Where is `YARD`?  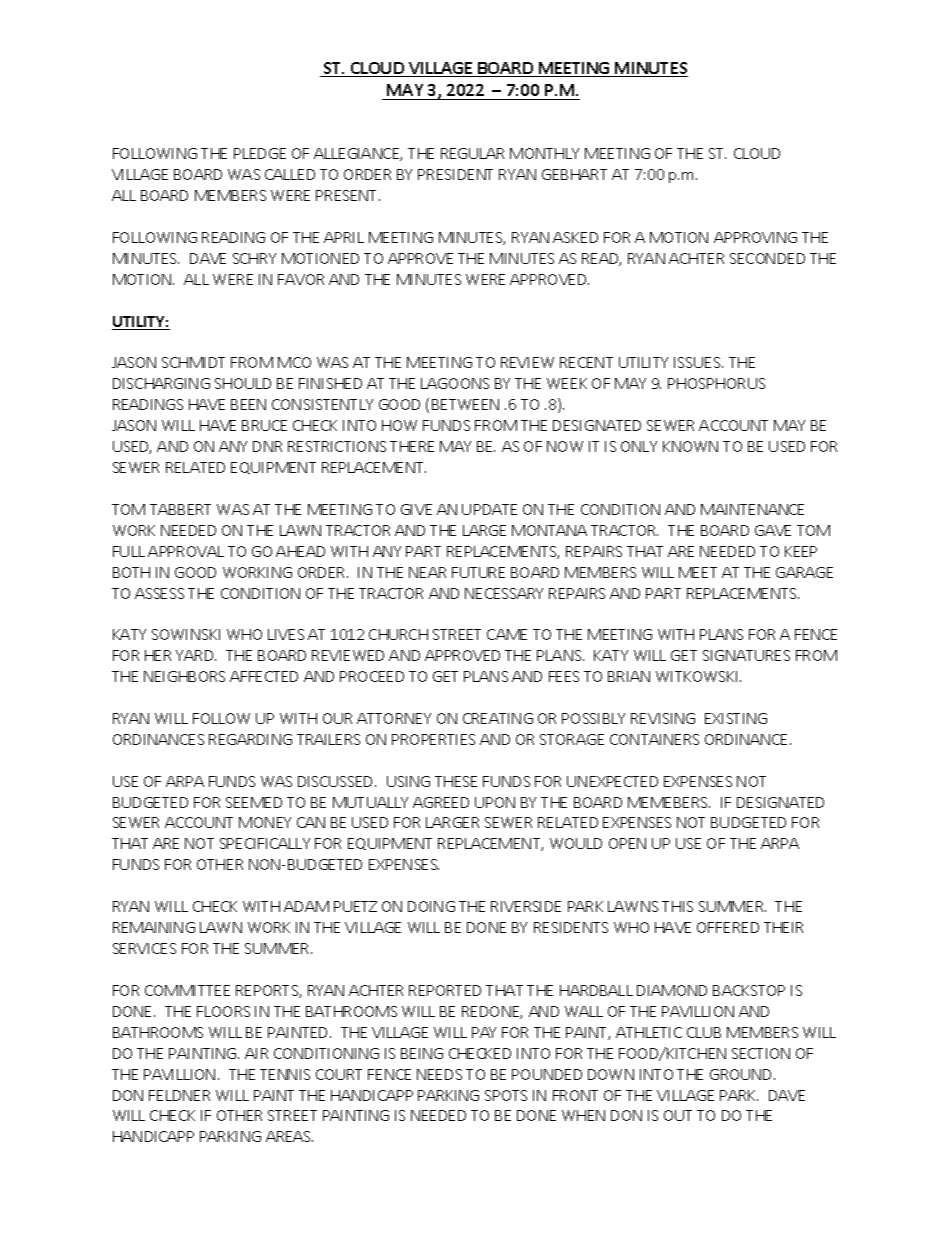 YARD is located at coordinates (196, 655).
